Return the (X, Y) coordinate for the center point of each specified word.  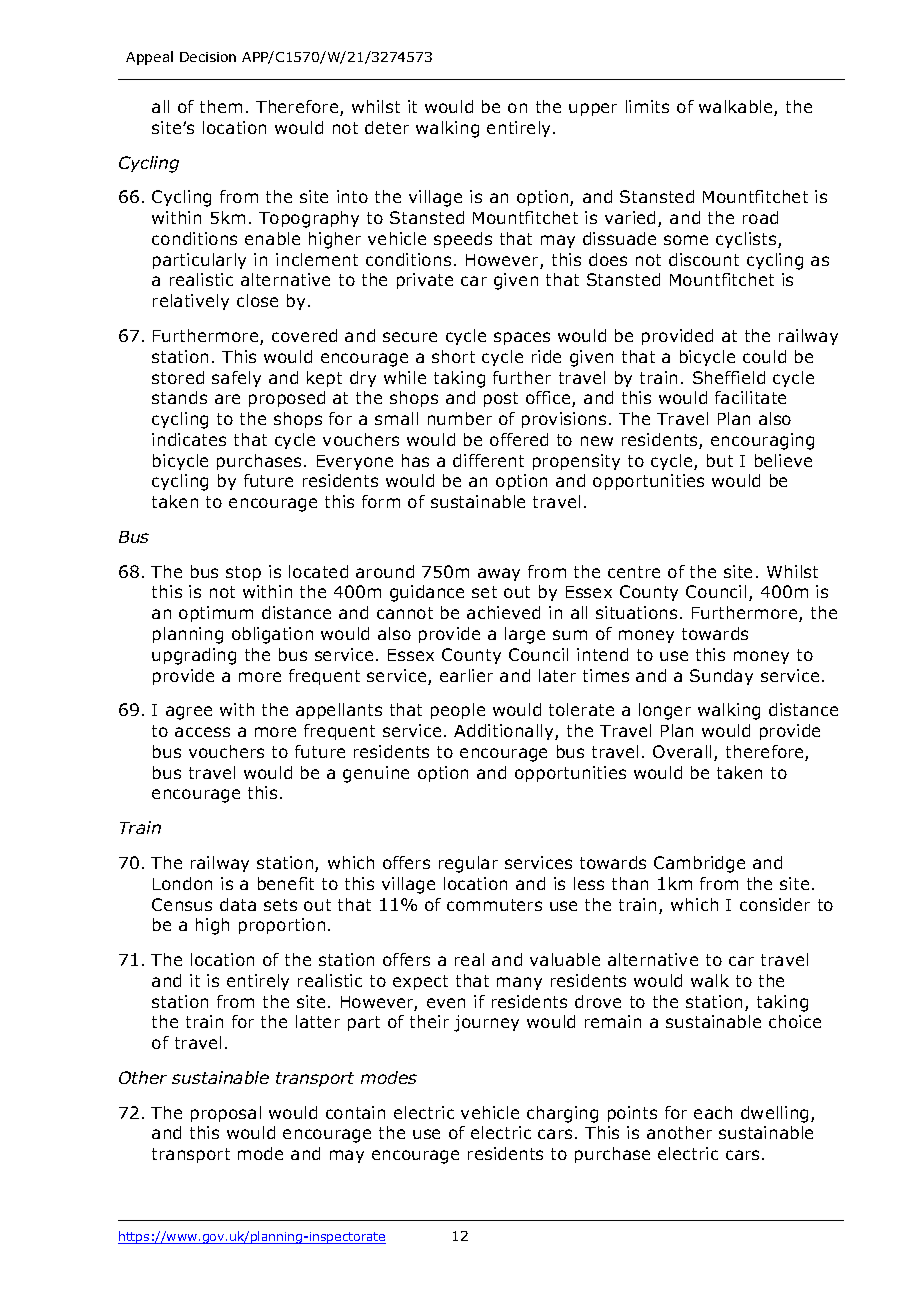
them (221, 106)
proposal (226, 1114)
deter (387, 127)
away (499, 574)
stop (243, 573)
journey (486, 1023)
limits (647, 106)
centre (634, 572)
